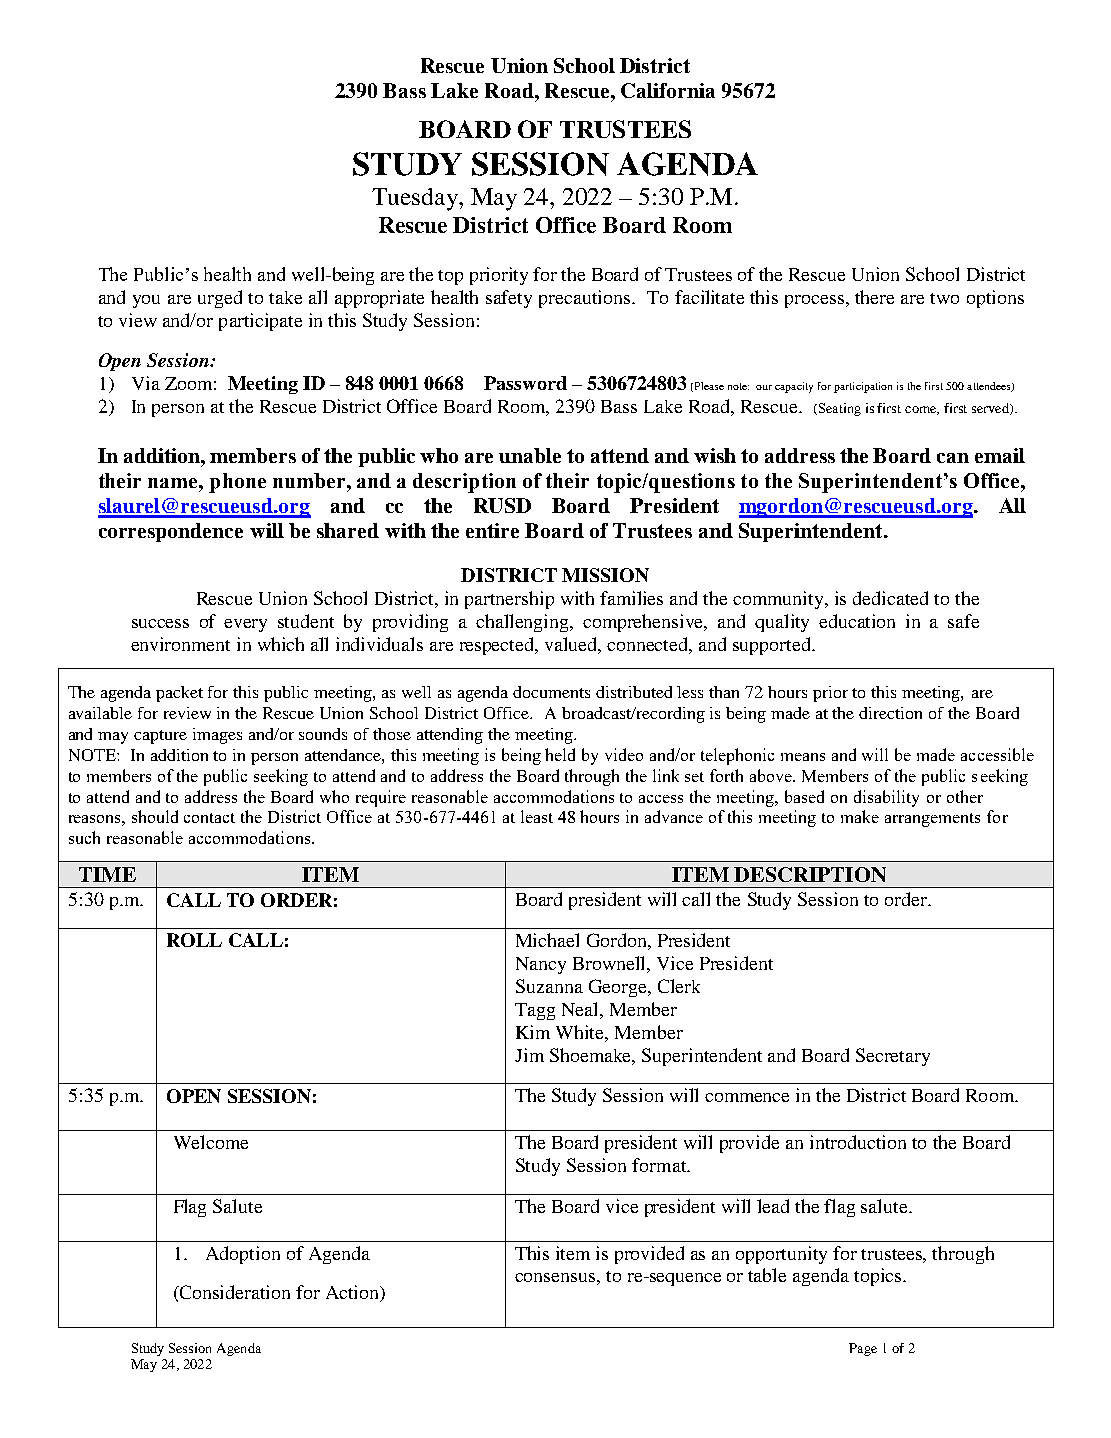 This page has width=1111, height=1438. Describe the element at coordinates (893, 1057) in the page. I see `Secretary` at that location.
